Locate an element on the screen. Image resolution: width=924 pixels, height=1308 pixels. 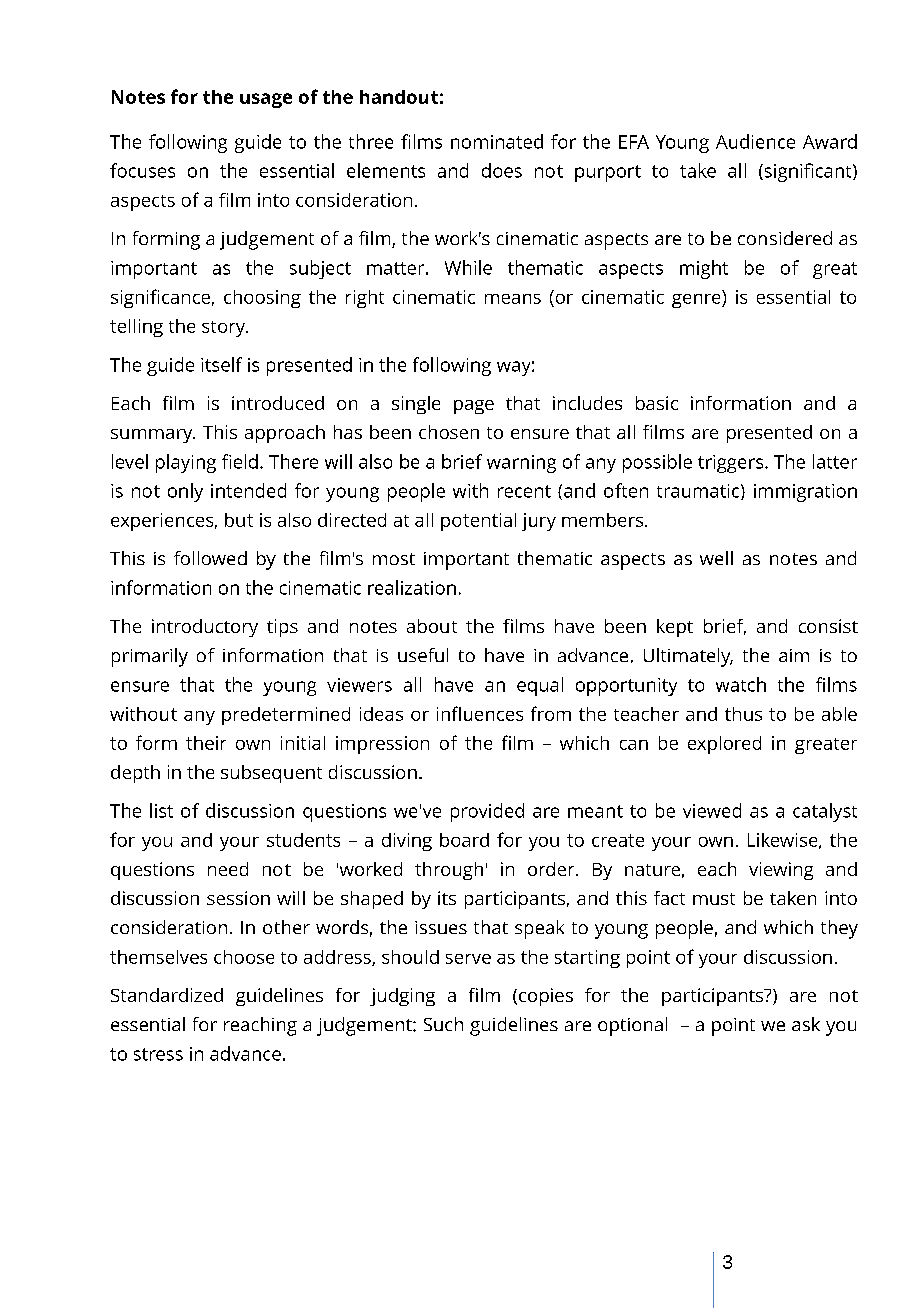
Audience is located at coordinates (755, 141).
